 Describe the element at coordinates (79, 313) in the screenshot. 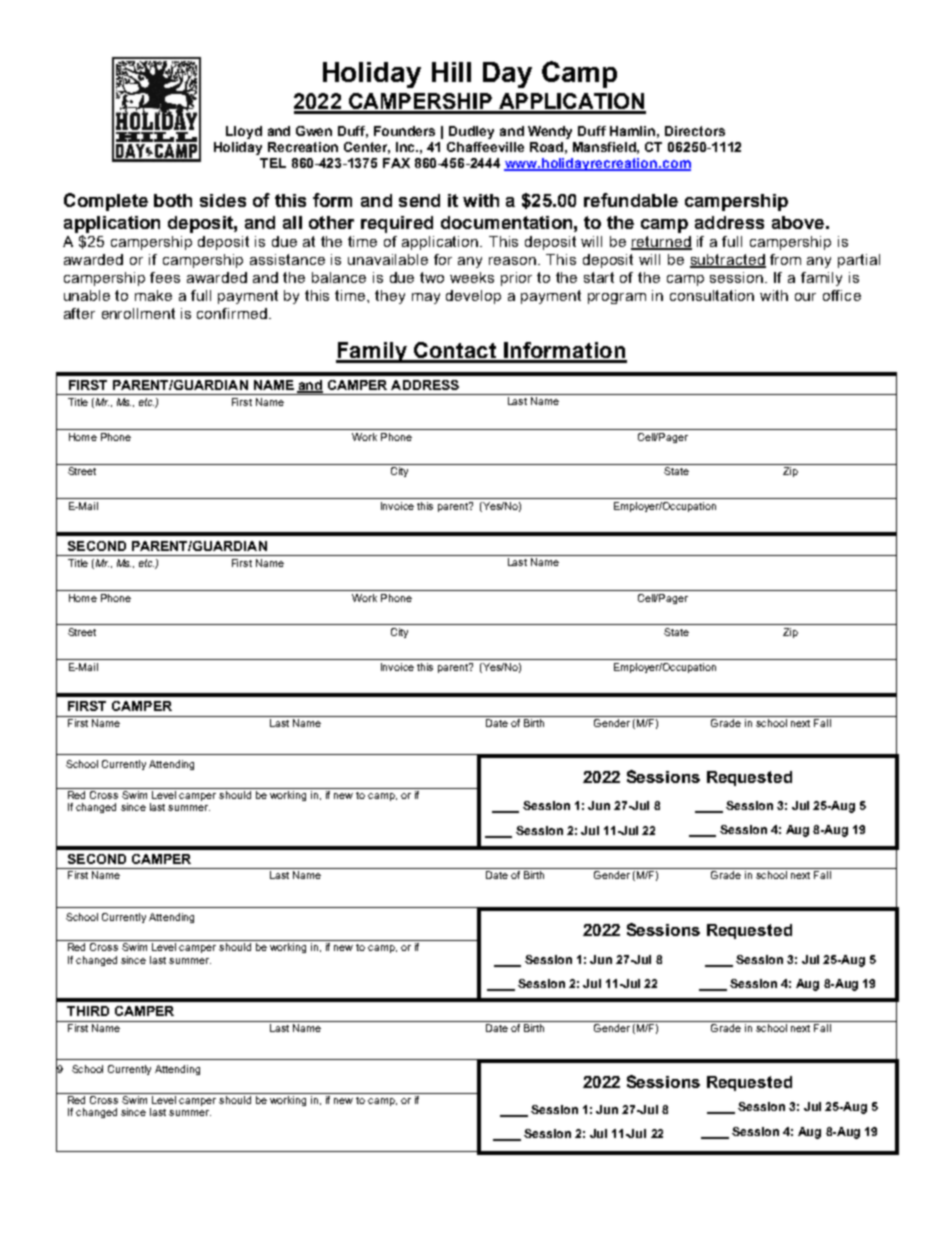

I see `after` at that location.
